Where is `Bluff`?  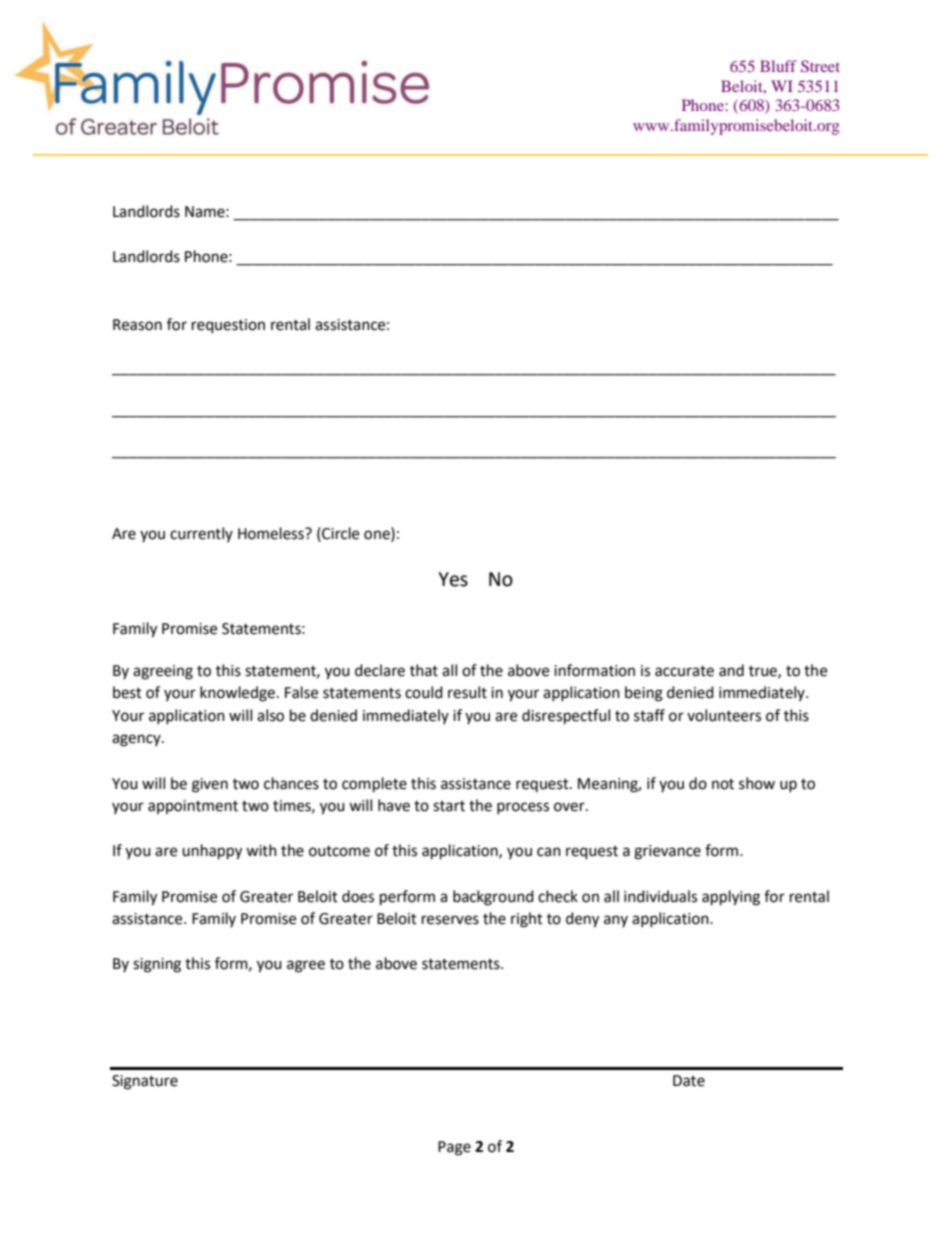 Bluff is located at coordinates (778, 66).
